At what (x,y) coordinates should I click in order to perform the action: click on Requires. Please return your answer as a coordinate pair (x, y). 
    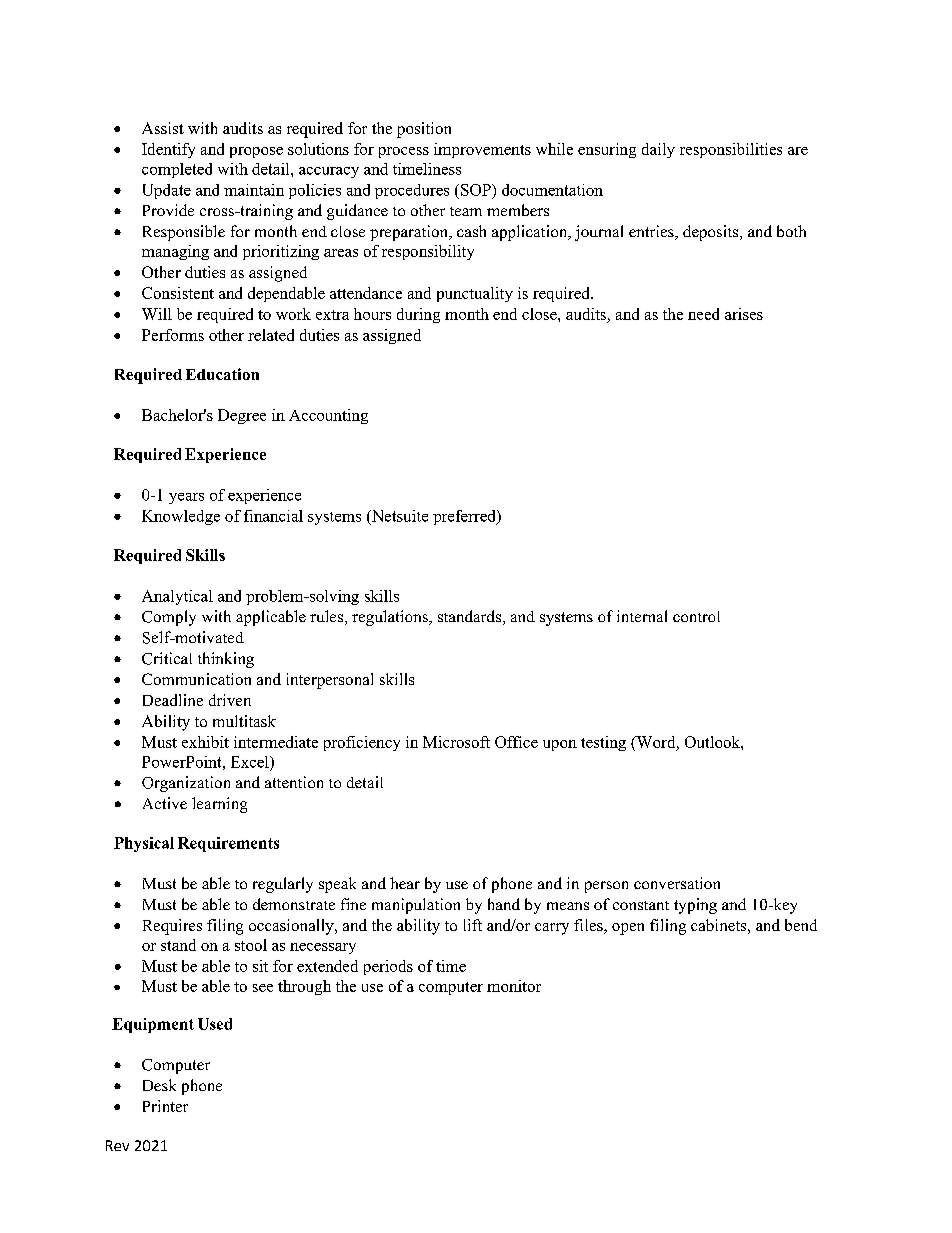
    Looking at the image, I should click on (172, 927).
